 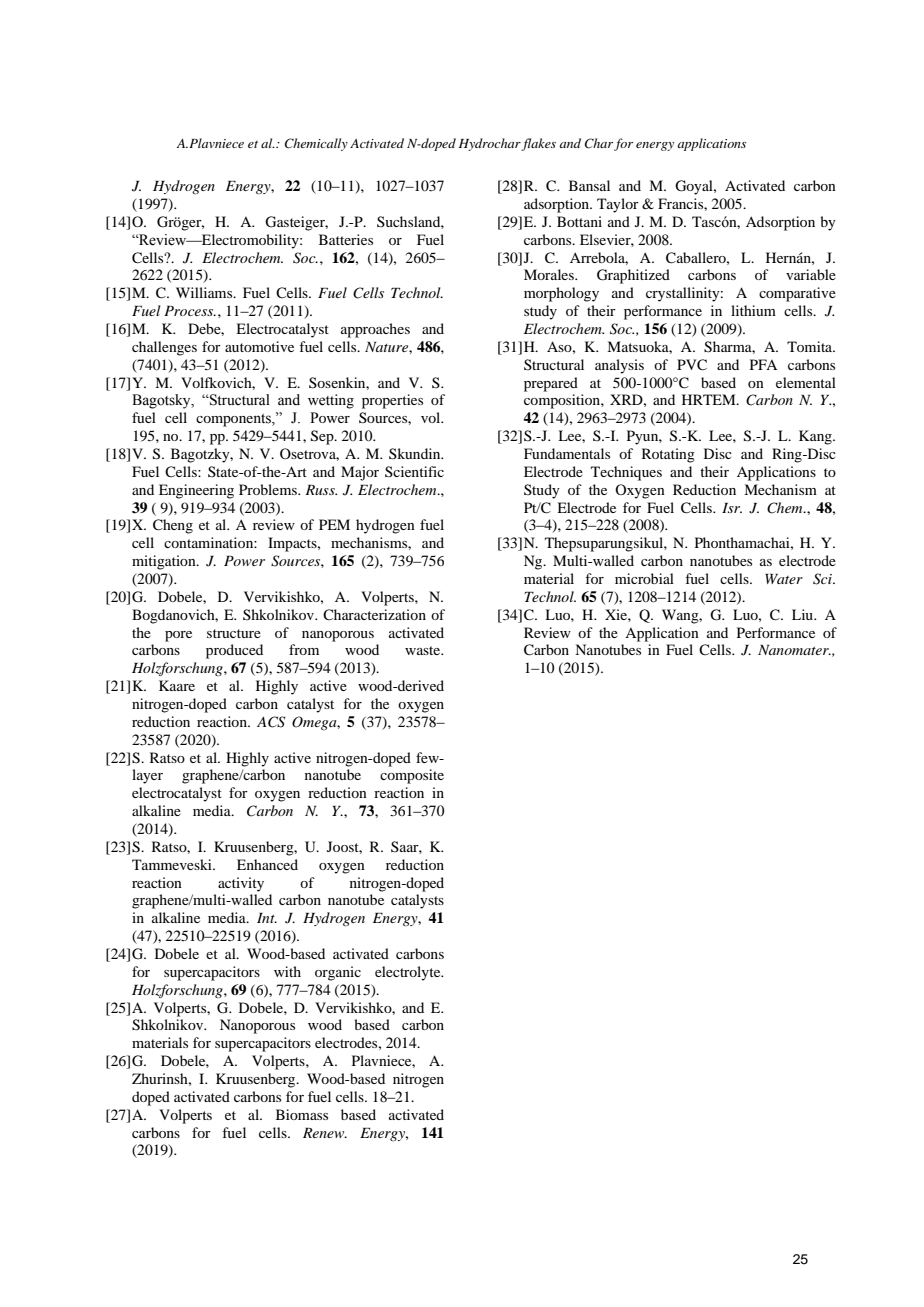 What do you see at coordinates (302, 1114) in the screenshot?
I see `Biomass` at bounding box center [302, 1114].
